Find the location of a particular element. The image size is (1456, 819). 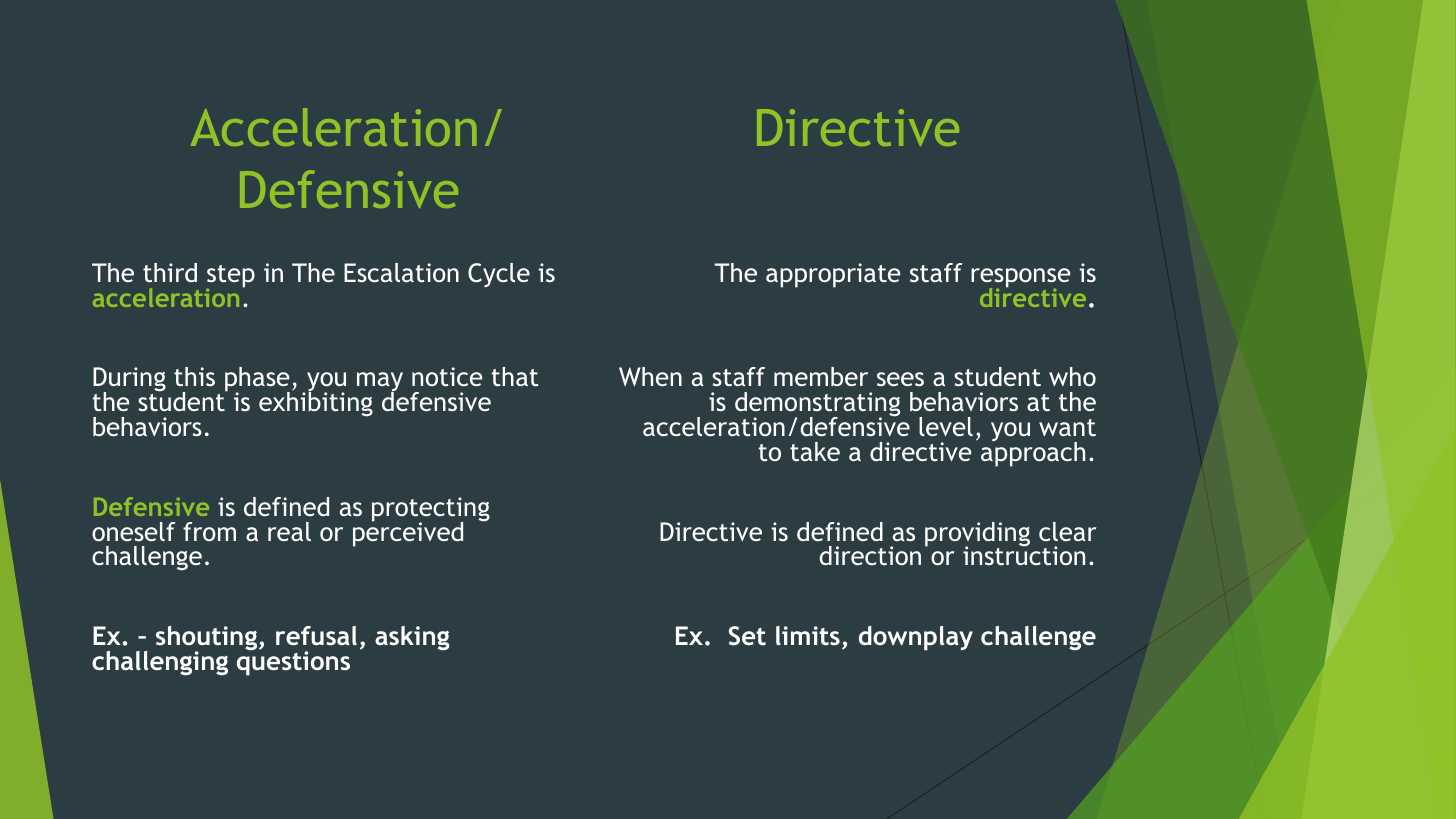

exhibiting is located at coordinates (316, 403).
